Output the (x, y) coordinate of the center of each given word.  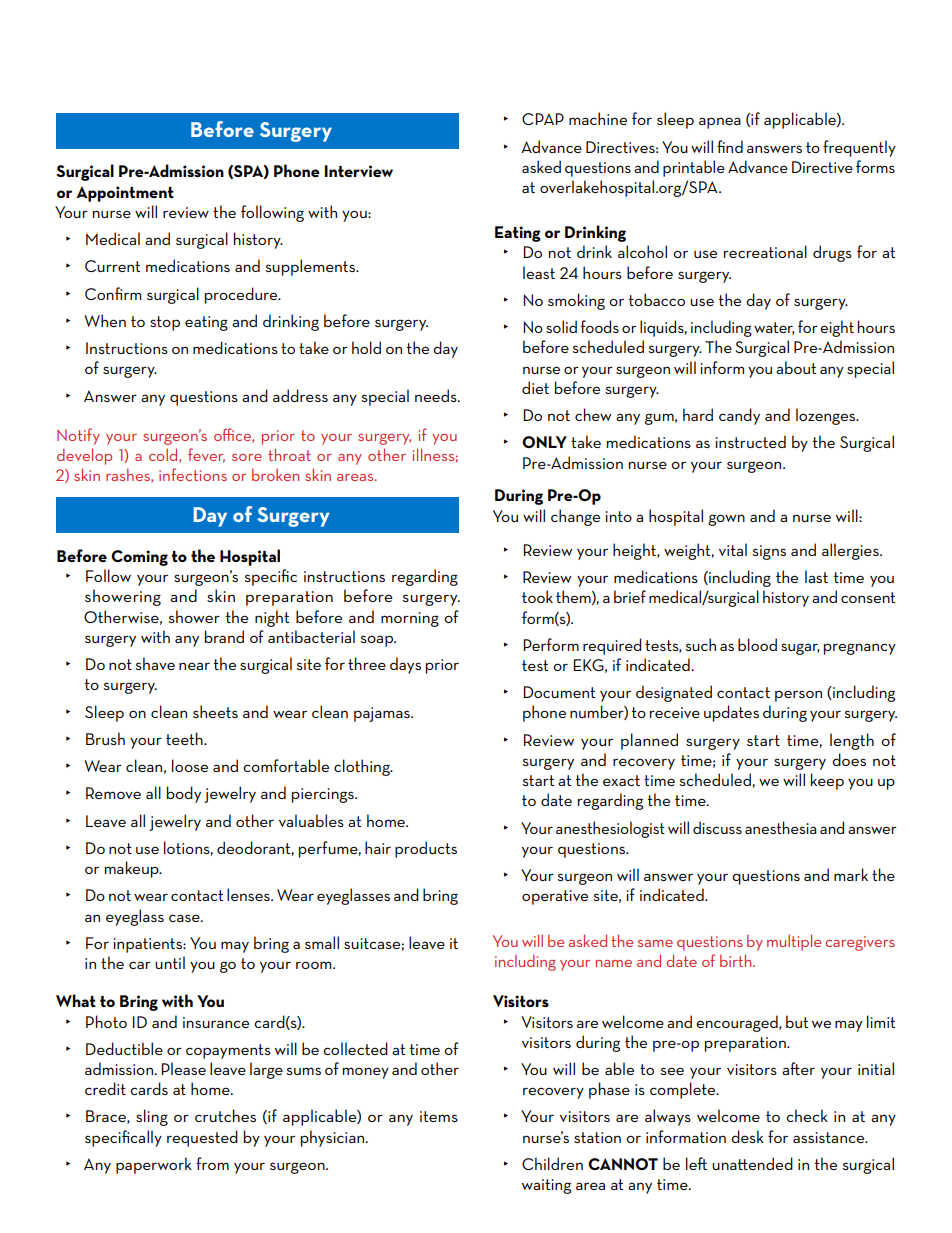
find (730, 146)
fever (206, 455)
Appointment (125, 194)
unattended (752, 1163)
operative (555, 897)
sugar (800, 649)
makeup (133, 869)
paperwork (154, 1165)
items (439, 1116)
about (796, 367)
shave (155, 663)
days (405, 665)
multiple (794, 942)
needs (437, 395)
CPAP (543, 119)
